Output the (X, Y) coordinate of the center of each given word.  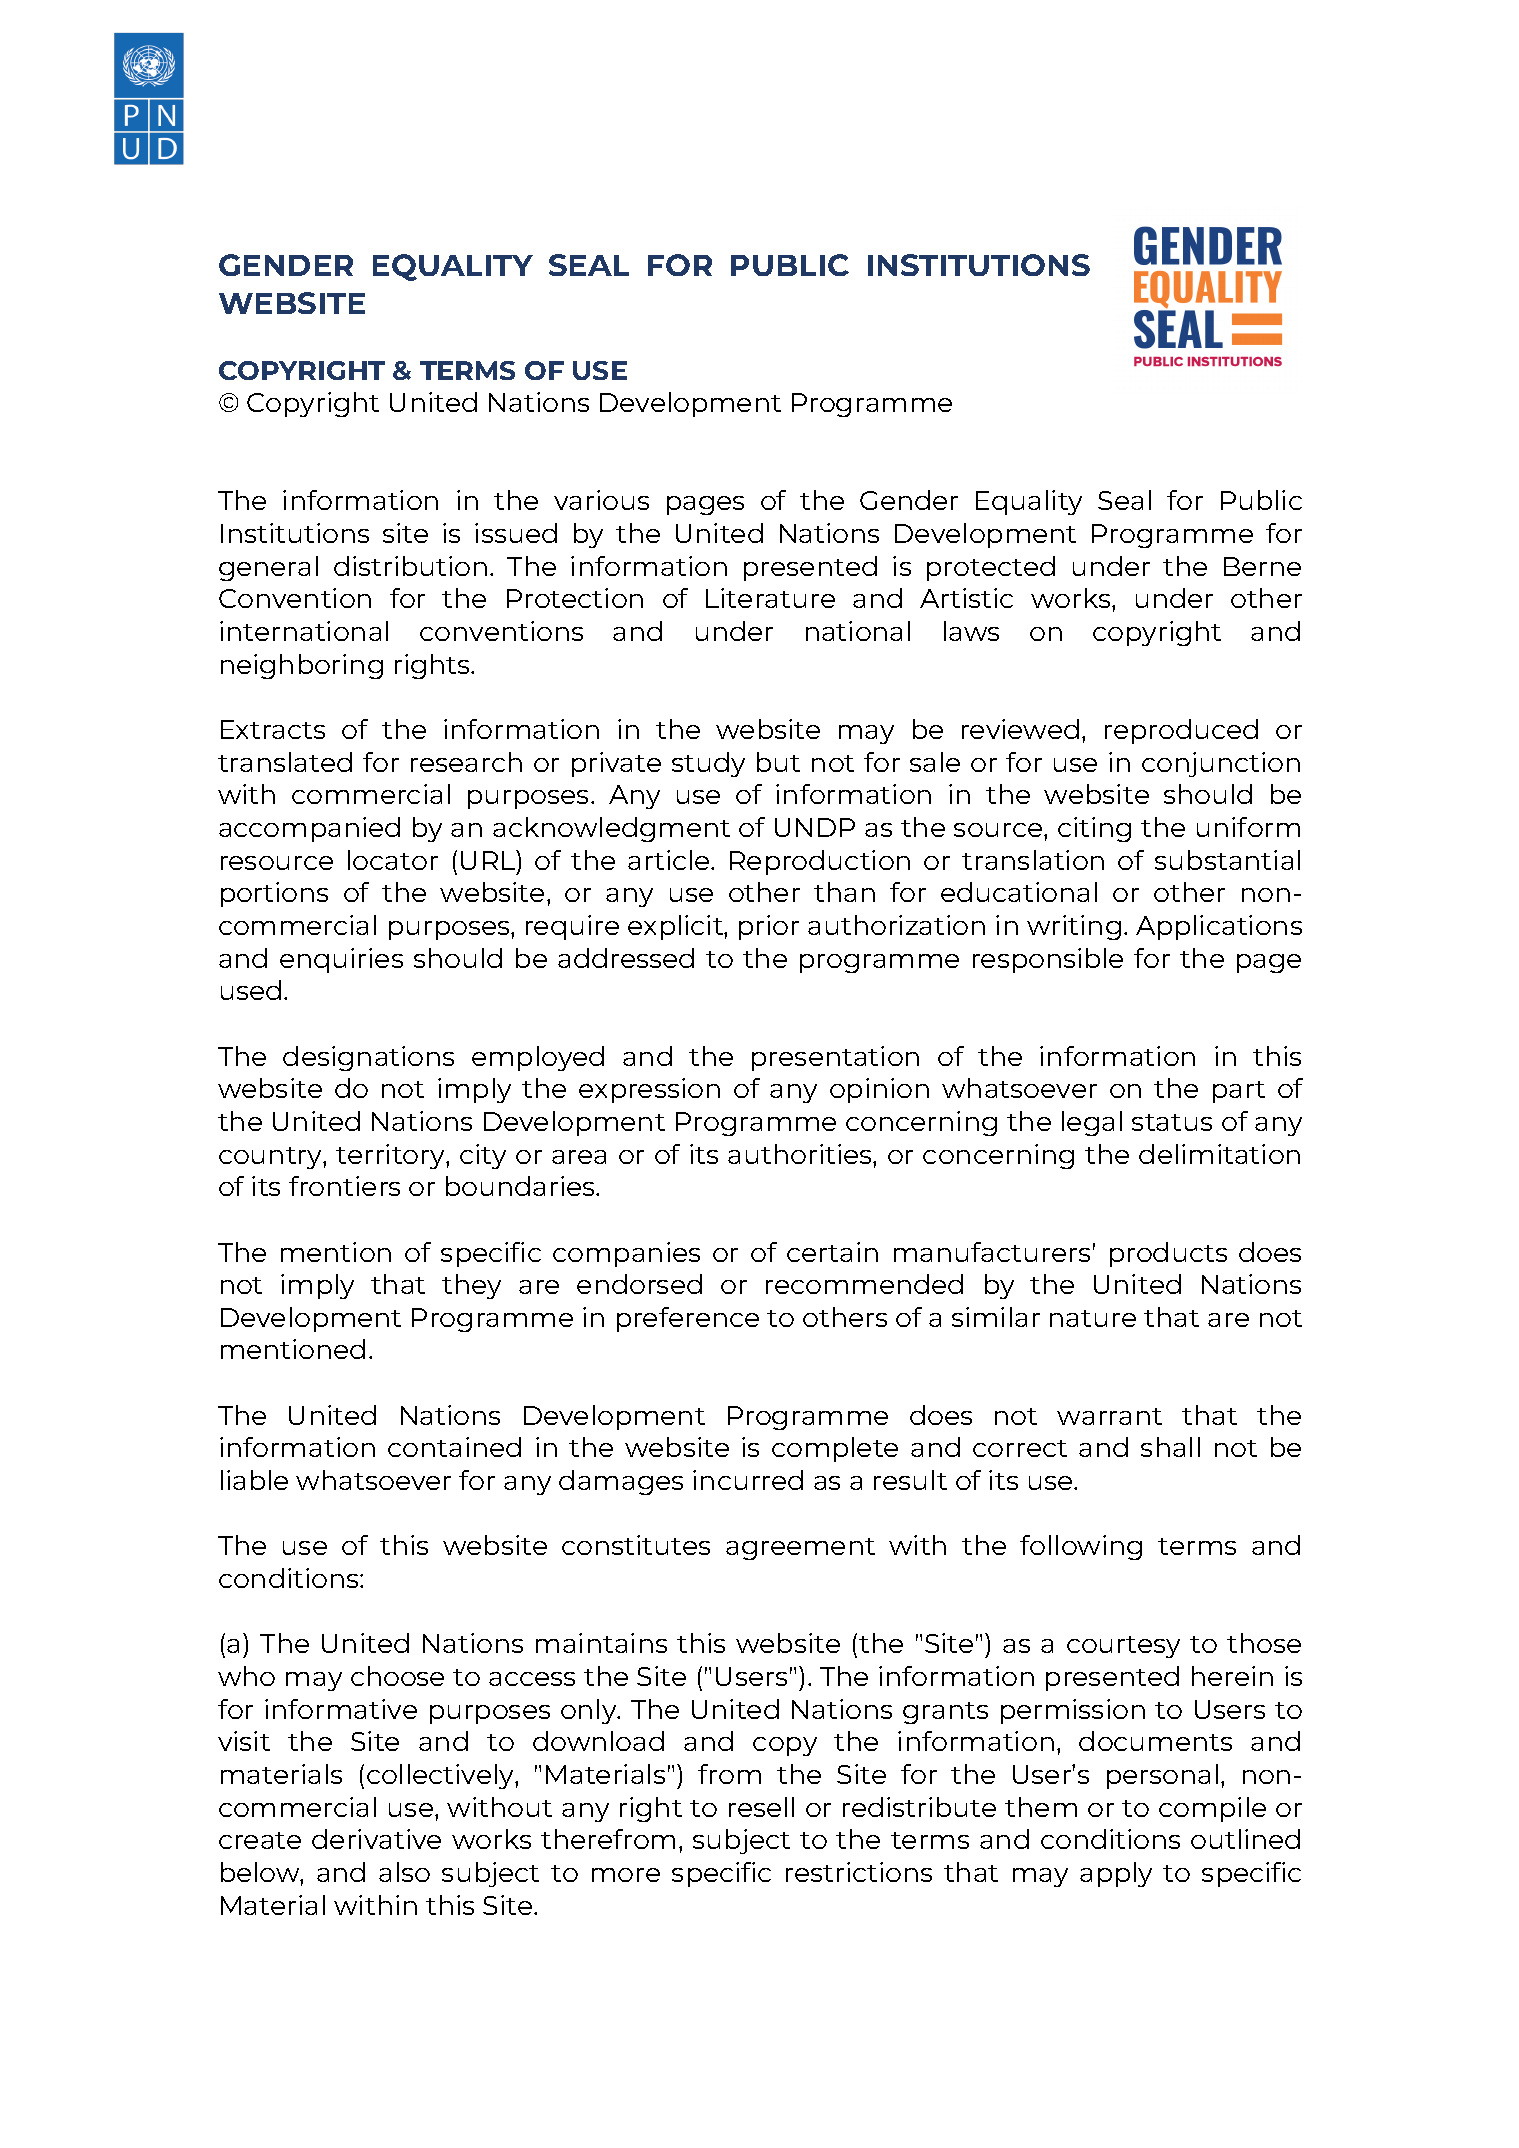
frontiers (344, 1186)
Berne (1262, 566)
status (1172, 1122)
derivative (376, 1839)
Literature (770, 598)
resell (761, 1807)
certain (832, 1252)
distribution (410, 566)
